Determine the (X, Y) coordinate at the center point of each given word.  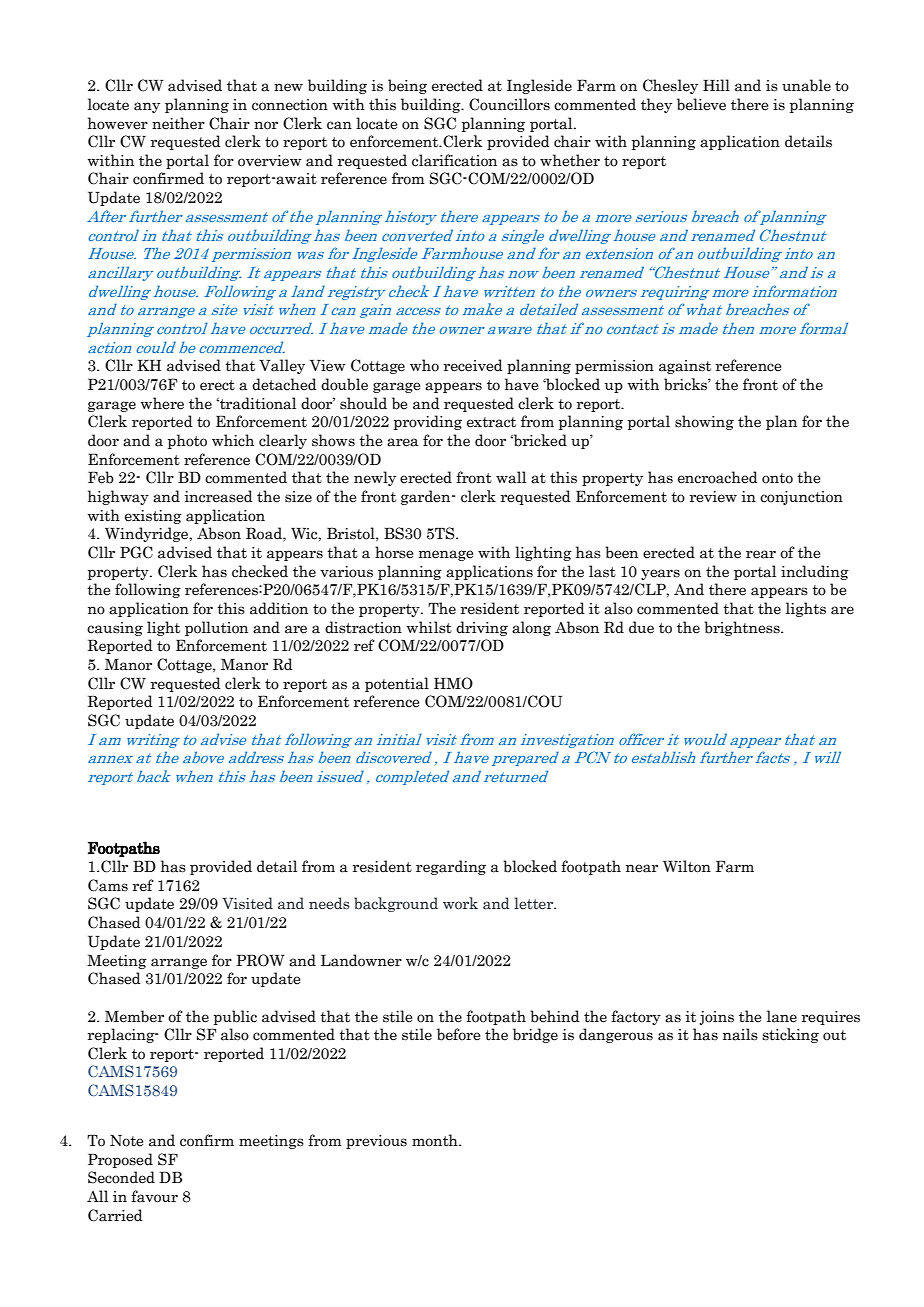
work (460, 903)
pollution (216, 628)
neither (178, 123)
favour (154, 1196)
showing (704, 422)
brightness (743, 628)
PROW (260, 960)
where (162, 403)
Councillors (509, 104)
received (473, 365)
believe (701, 104)
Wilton (687, 866)
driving (482, 628)
